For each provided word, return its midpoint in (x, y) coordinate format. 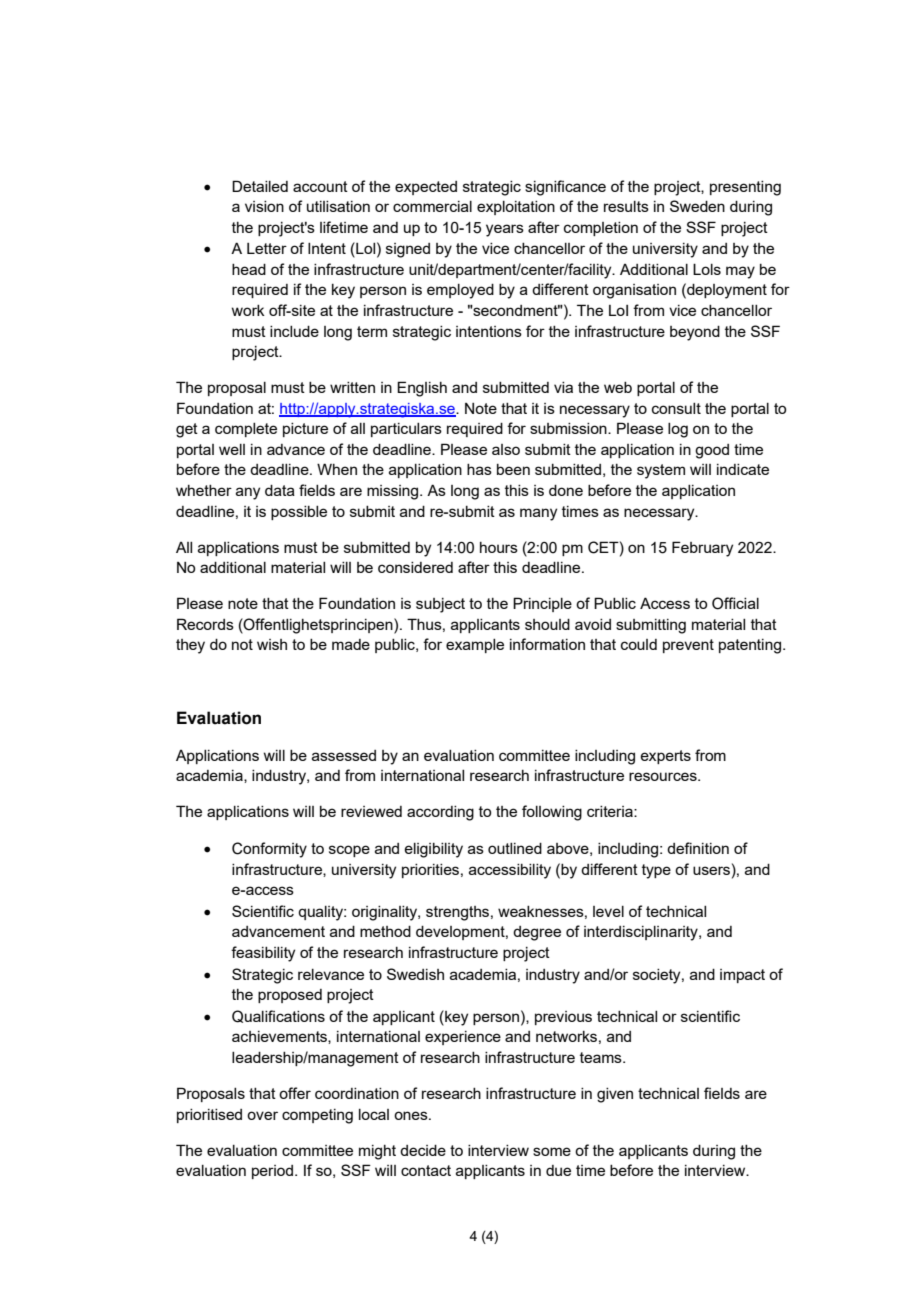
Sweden (697, 206)
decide (423, 1150)
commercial (432, 206)
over (262, 1115)
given (615, 1095)
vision (264, 206)
